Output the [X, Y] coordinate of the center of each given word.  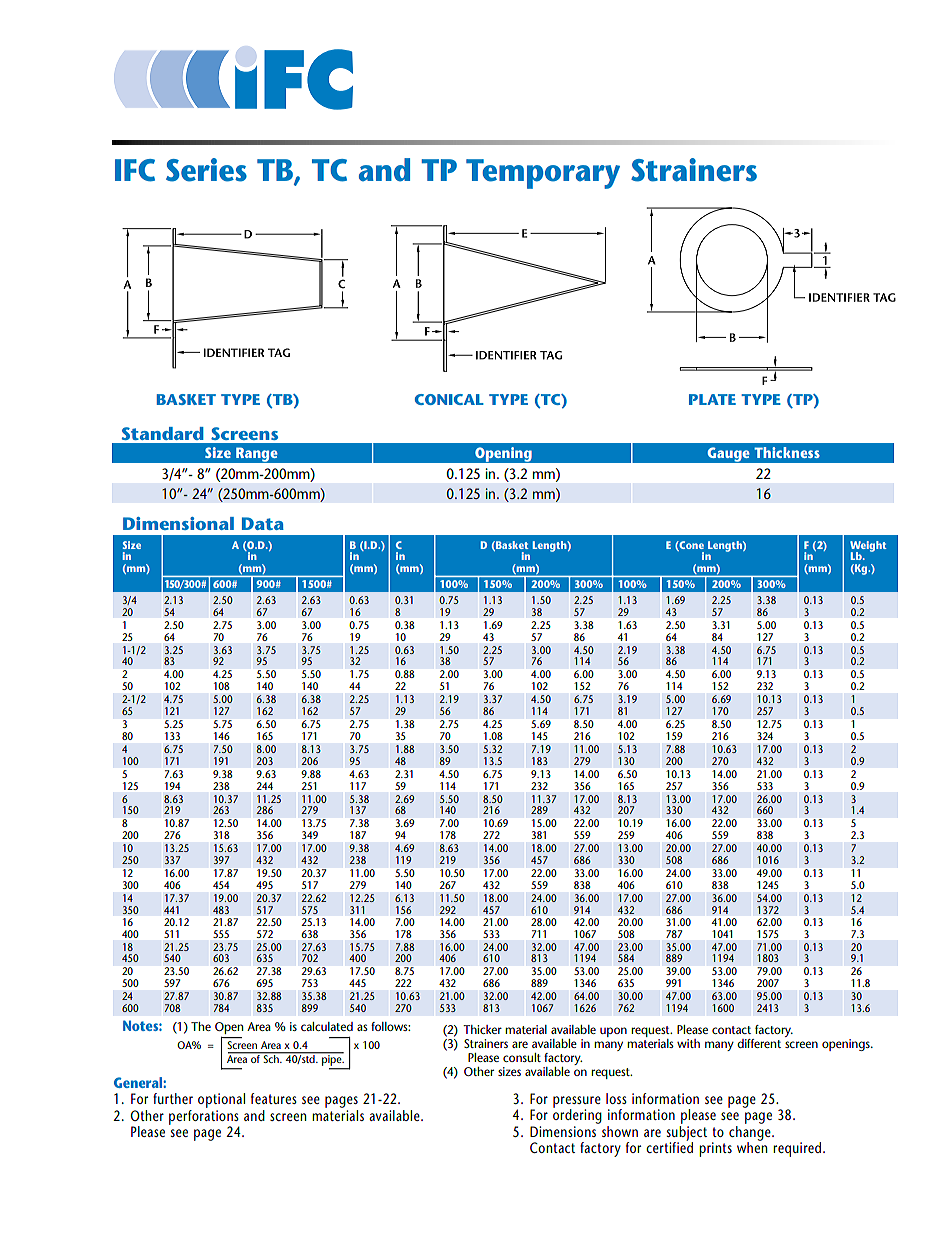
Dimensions [563, 1131]
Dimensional [178, 523]
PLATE [712, 399]
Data [263, 523]
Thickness [787, 452]
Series [206, 170]
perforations [204, 1117]
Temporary [543, 174]
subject [686, 1133]
